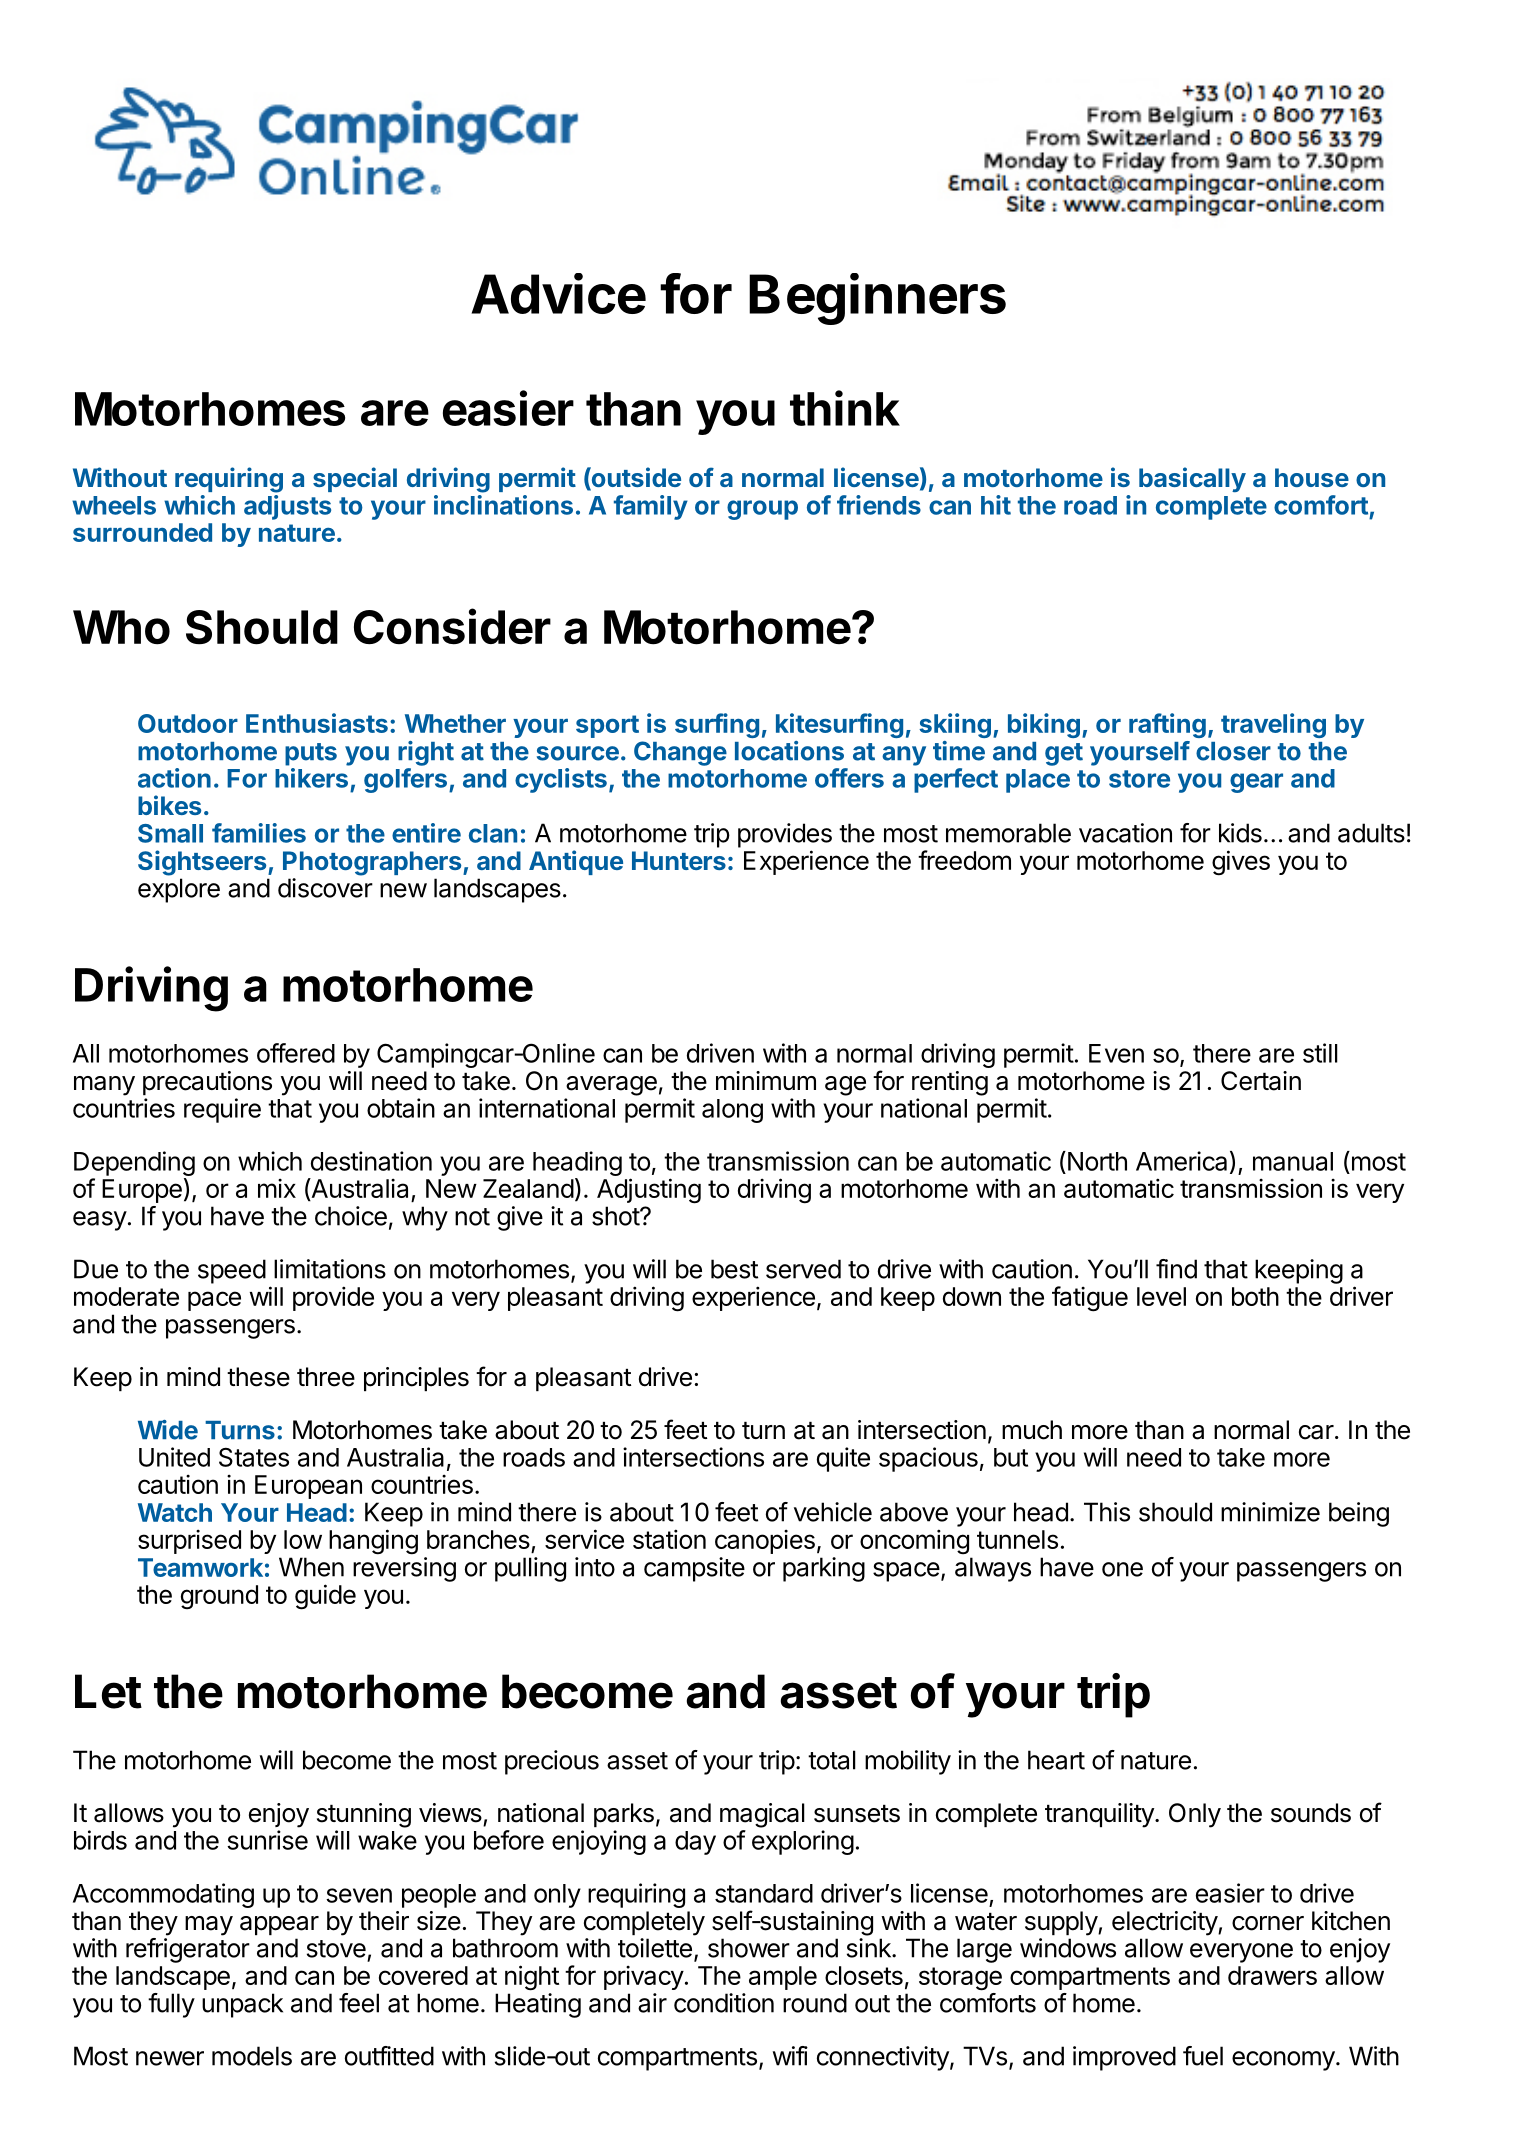 Image resolution: width=1514 pixels, height=2141 pixels. I want to click on basically, so click(1192, 479).
